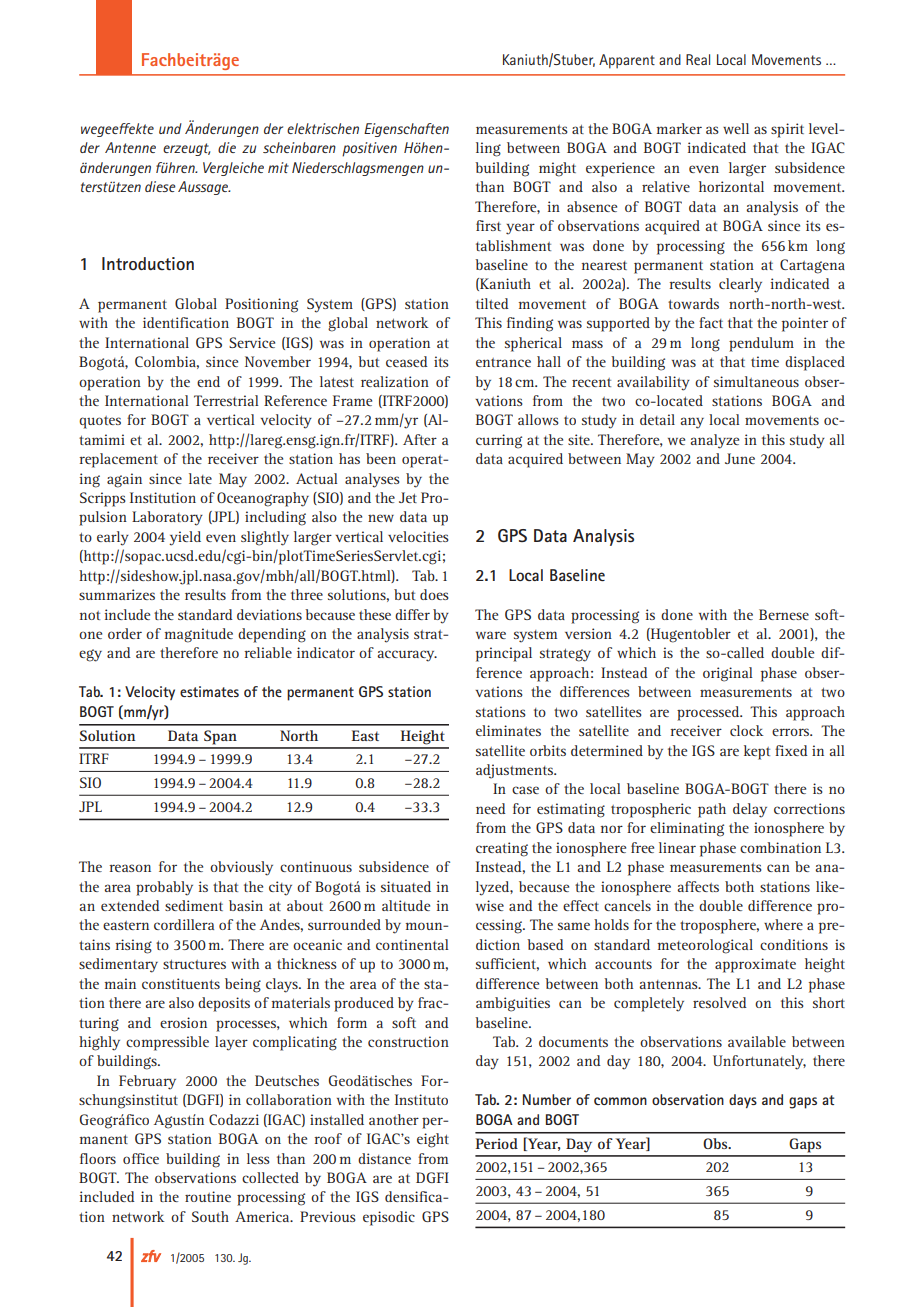 This document has width=924, height=1307. I want to click on where, so click(783, 924).
